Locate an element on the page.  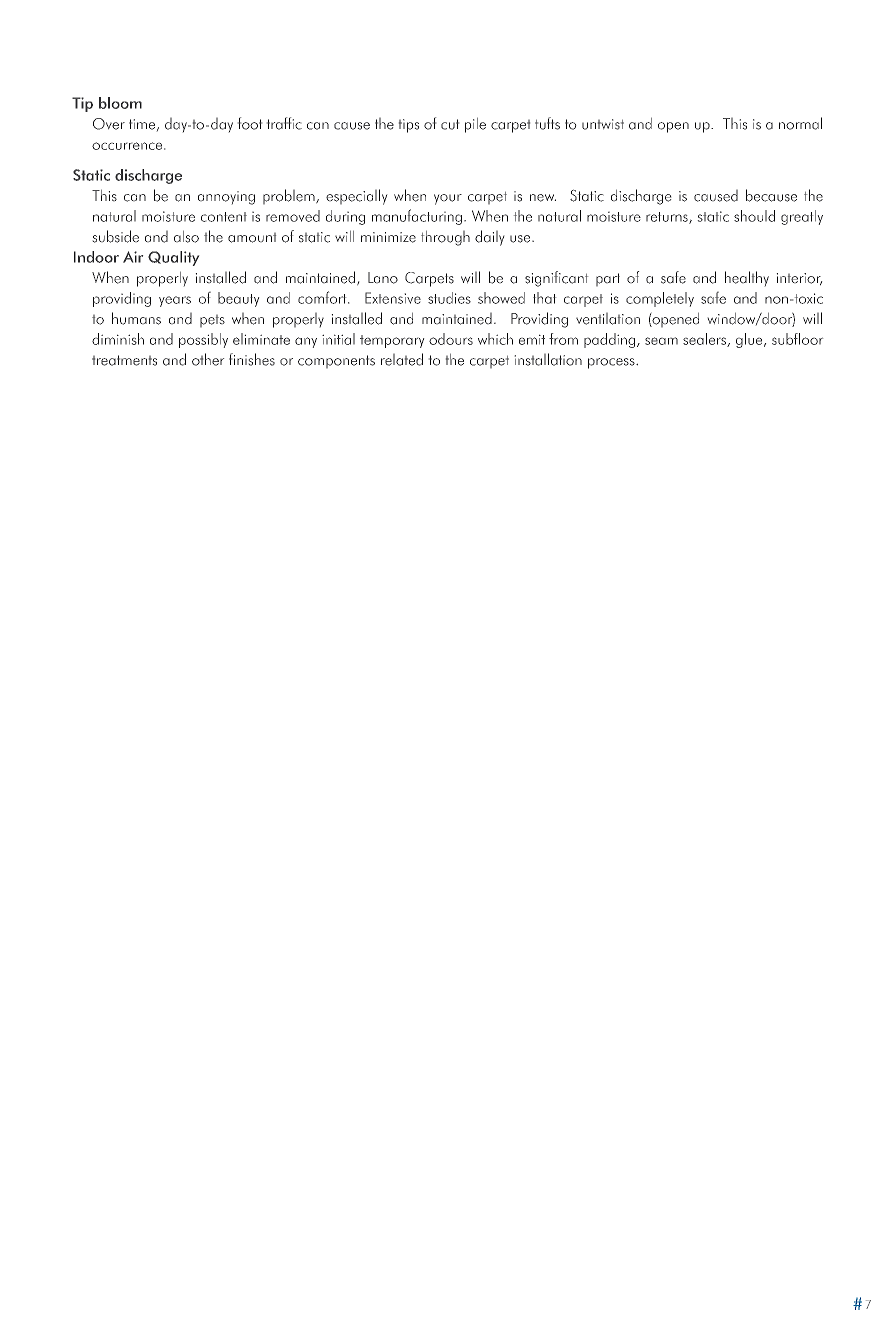
normal is located at coordinates (800, 123).
